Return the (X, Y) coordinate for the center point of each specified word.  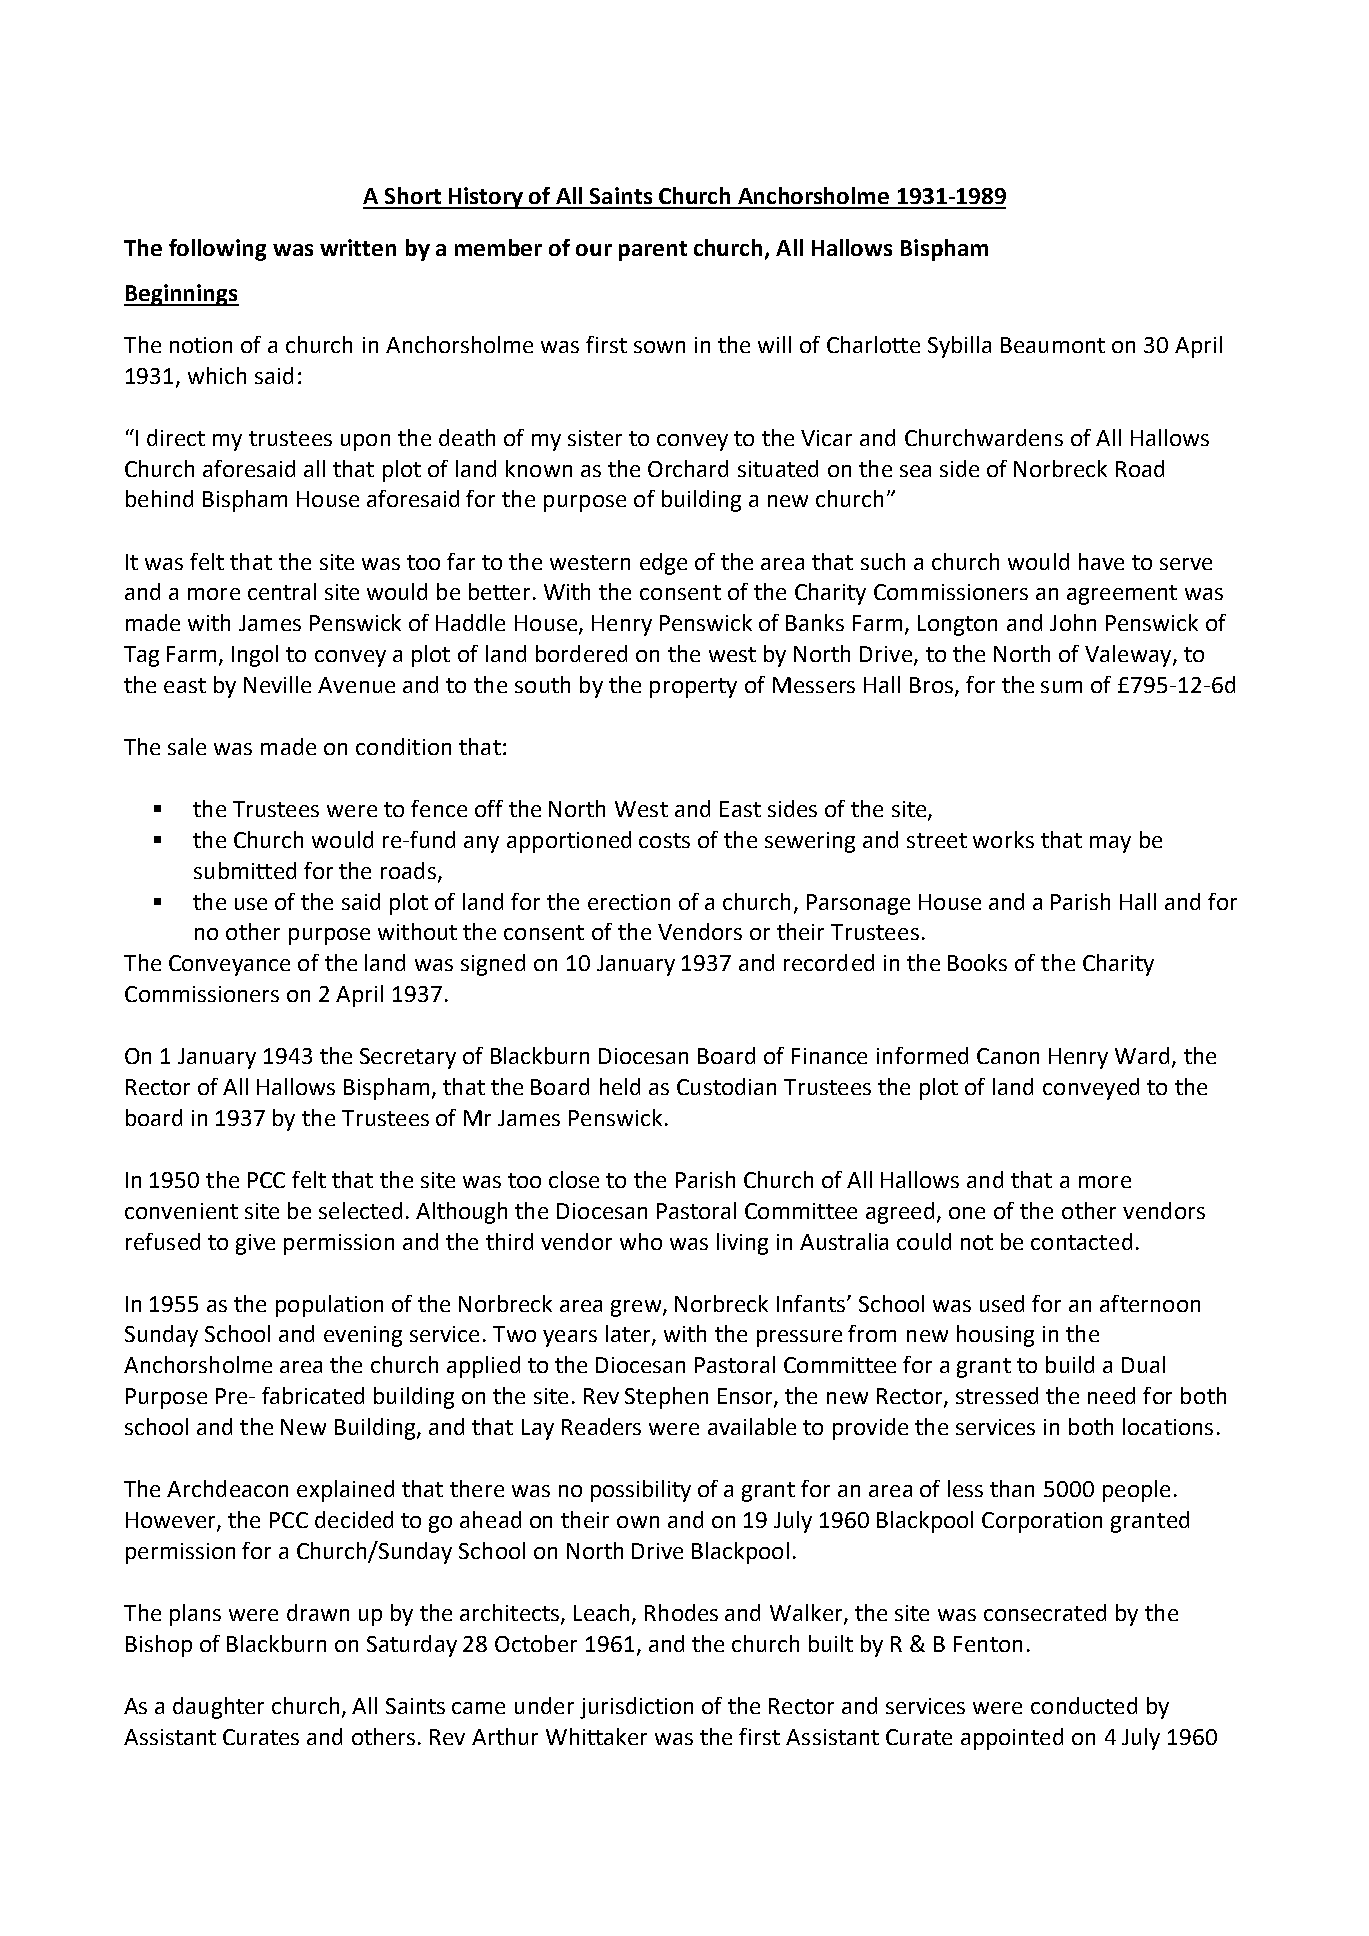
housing (995, 1336)
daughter (218, 1708)
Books (977, 962)
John (1073, 622)
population (329, 1306)
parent (653, 251)
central (282, 591)
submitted (245, 870)
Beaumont (1053, 345)
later (629, 1335)
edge (663, 564)
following (217, 250)
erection (629, 902)
